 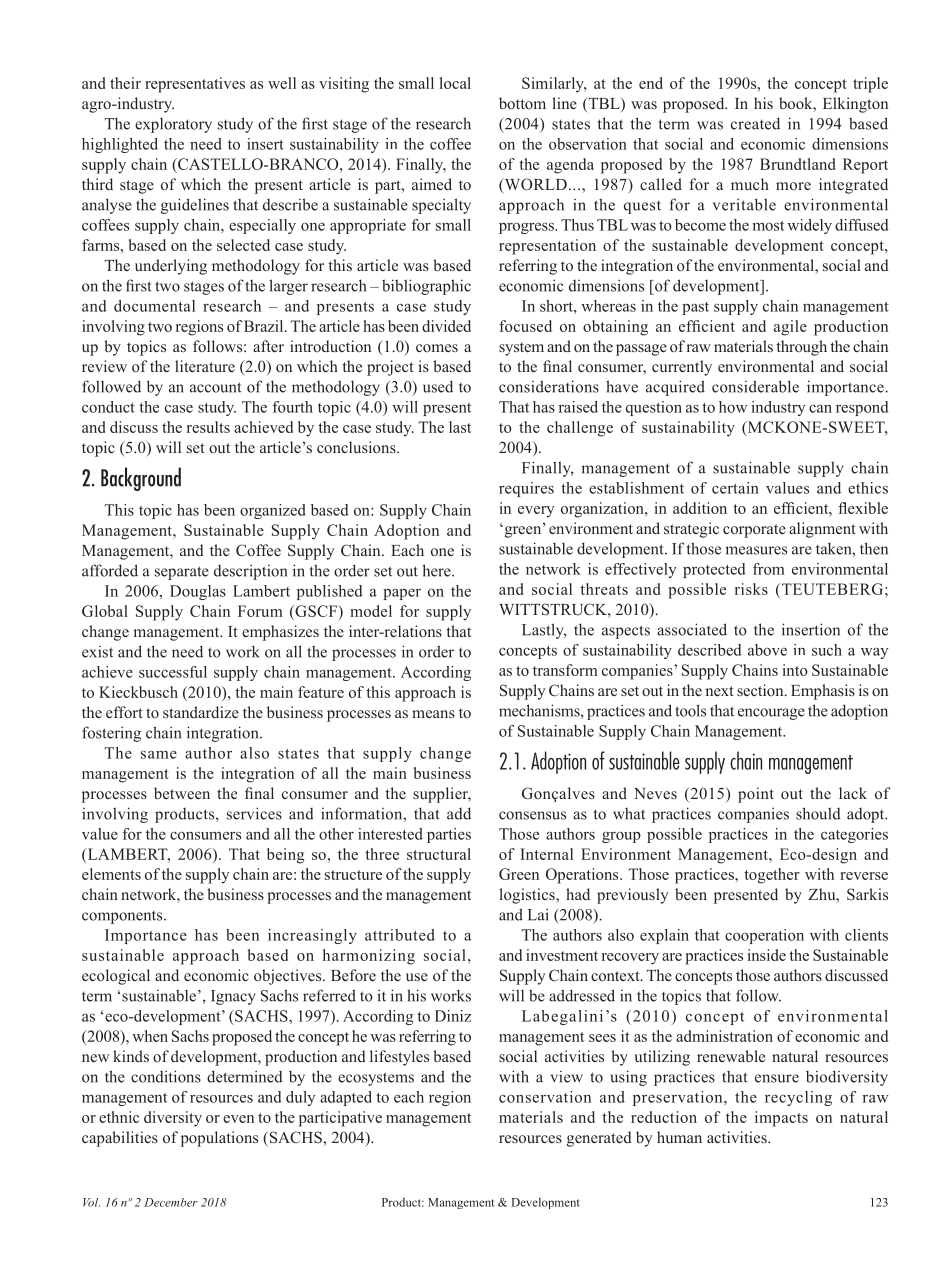 What do you see at coordinates (781, 1119) in the document?
I see `impacts` at bounding box center [781, 1119].
